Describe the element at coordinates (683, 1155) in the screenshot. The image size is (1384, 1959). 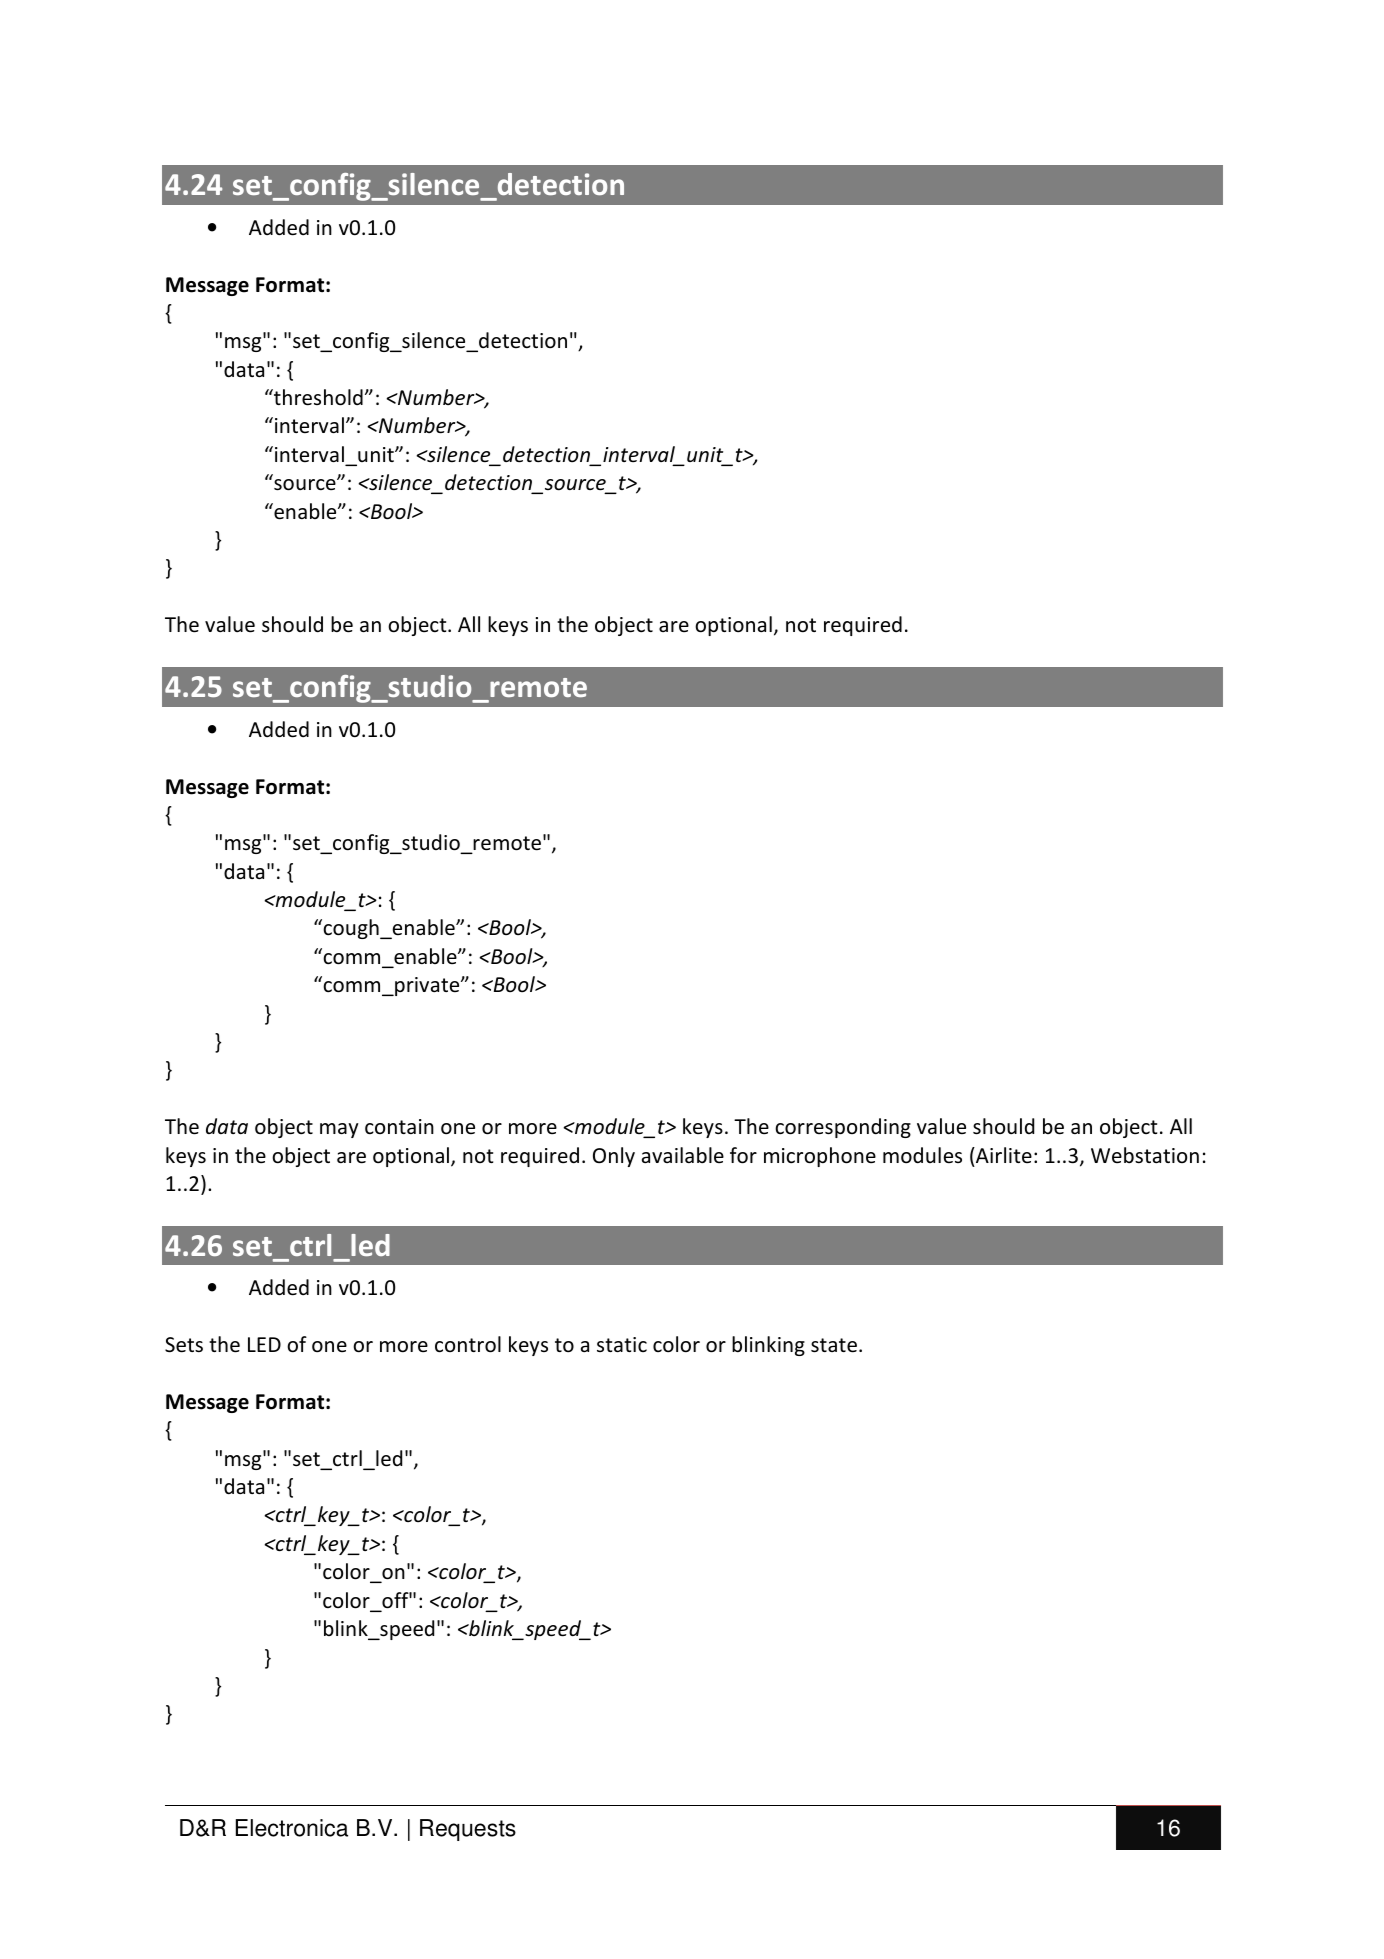
I see `available` at that location.
